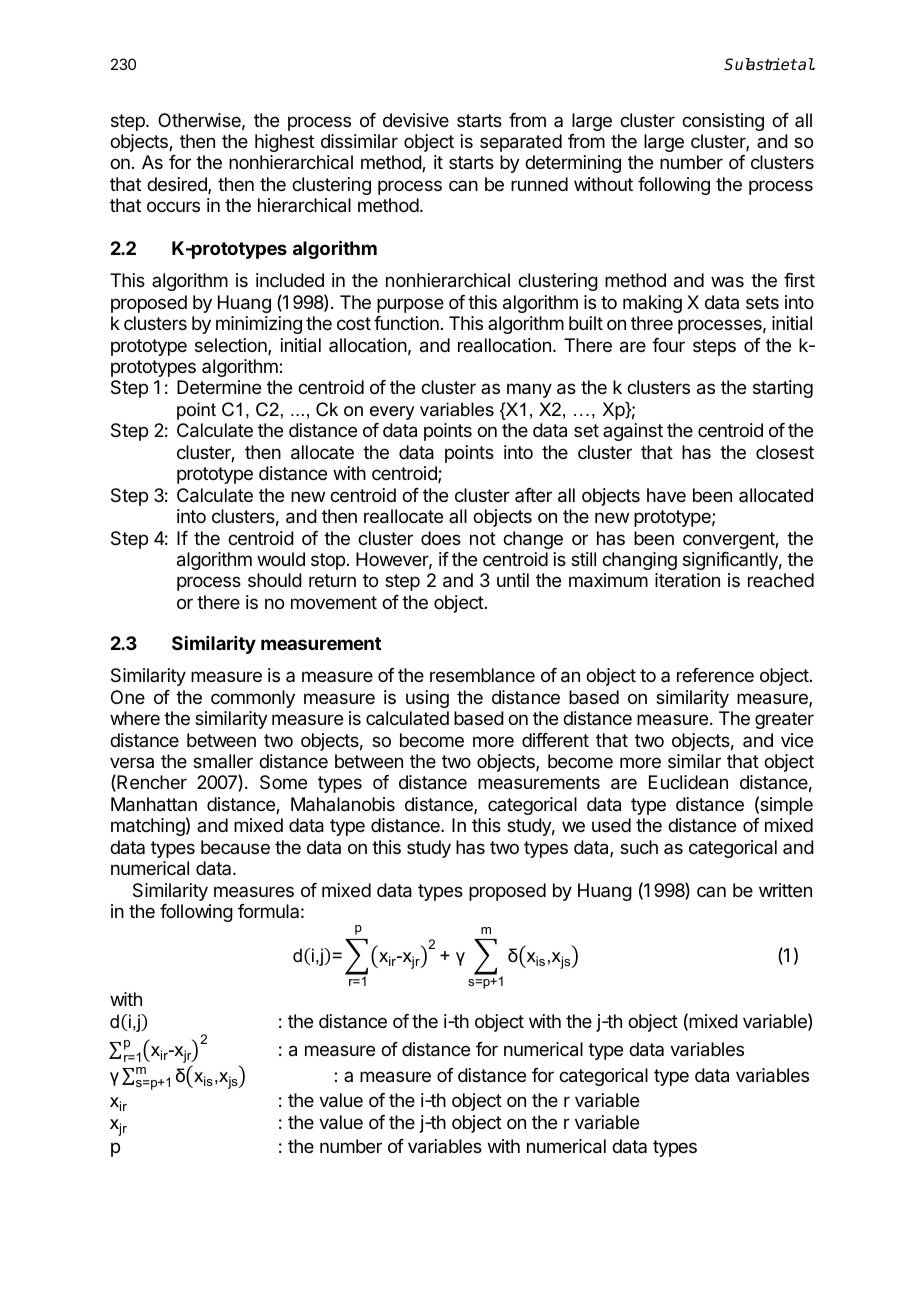 Image resolution: width=924 pixels, height=1308 pixels. I want to click on should, so click(275, 580).
